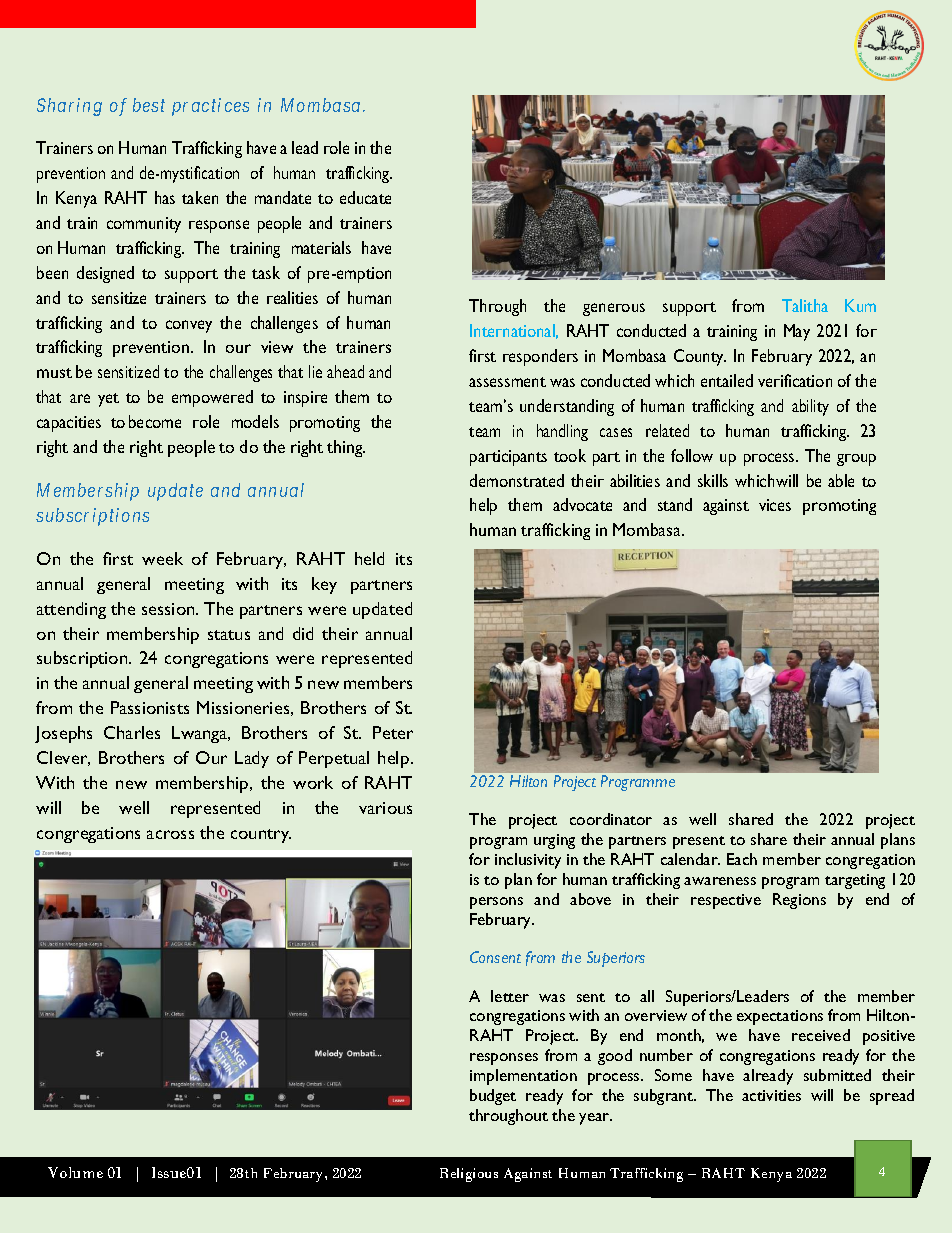 Image resolution: width=952 pixels, height=1233 pixels. What do you see at coordinates (860, 305) in the screenshot?
I see `Kum` at bounding box center [860, 305].
